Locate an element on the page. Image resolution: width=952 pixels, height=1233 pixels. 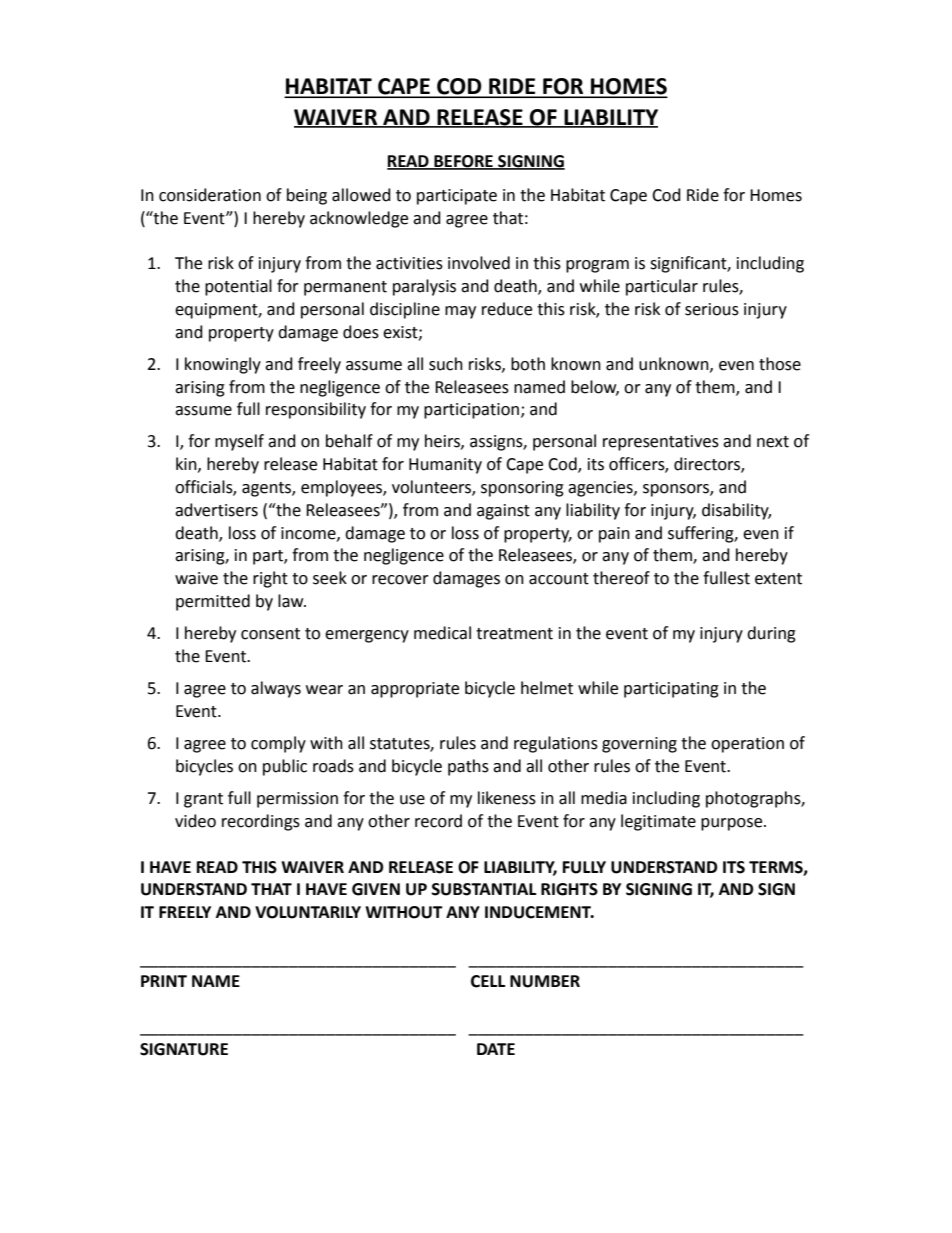
medical is located at coordinates (442, 633).
